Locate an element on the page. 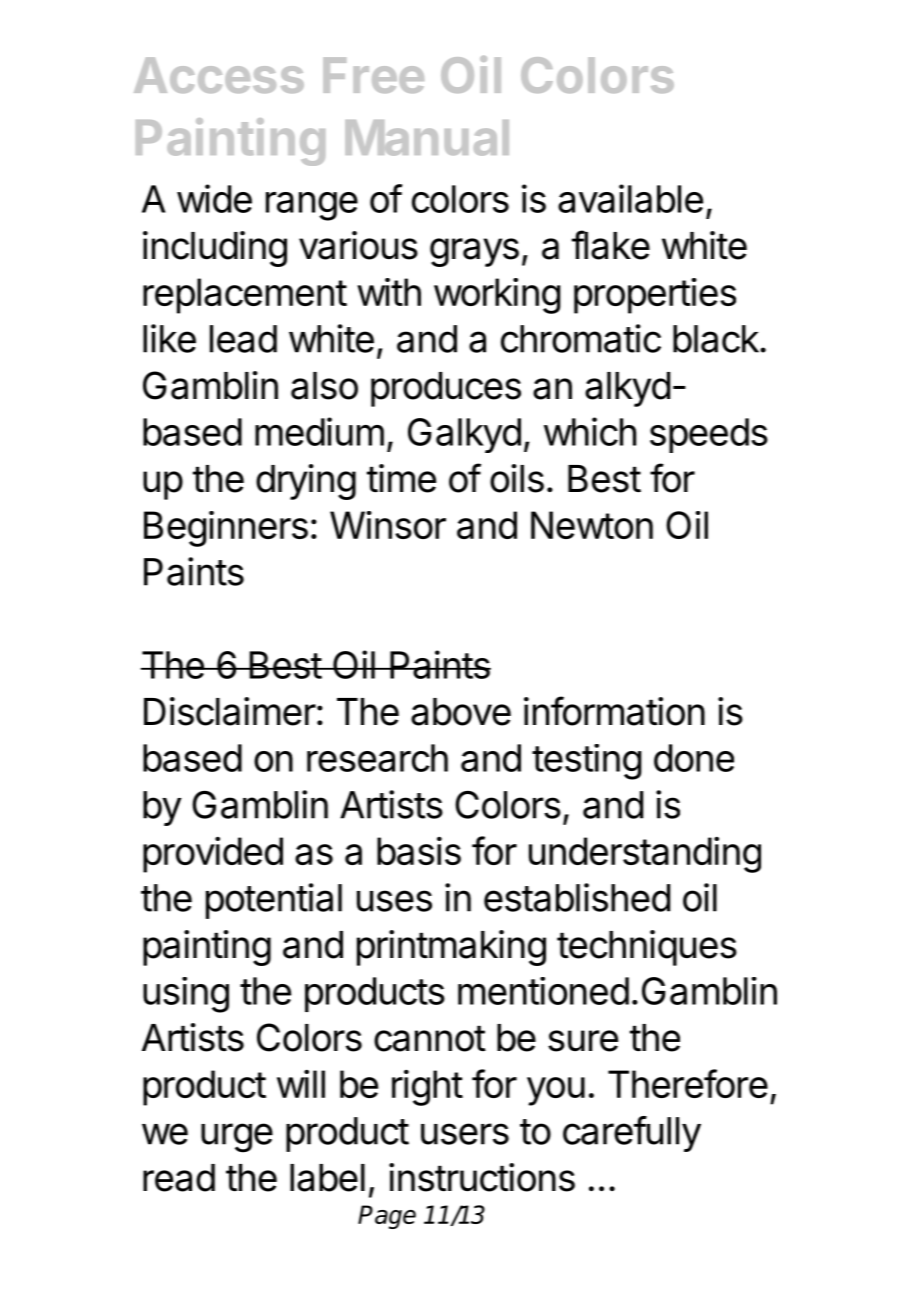  urge is located at coordinates (237, 1138).
